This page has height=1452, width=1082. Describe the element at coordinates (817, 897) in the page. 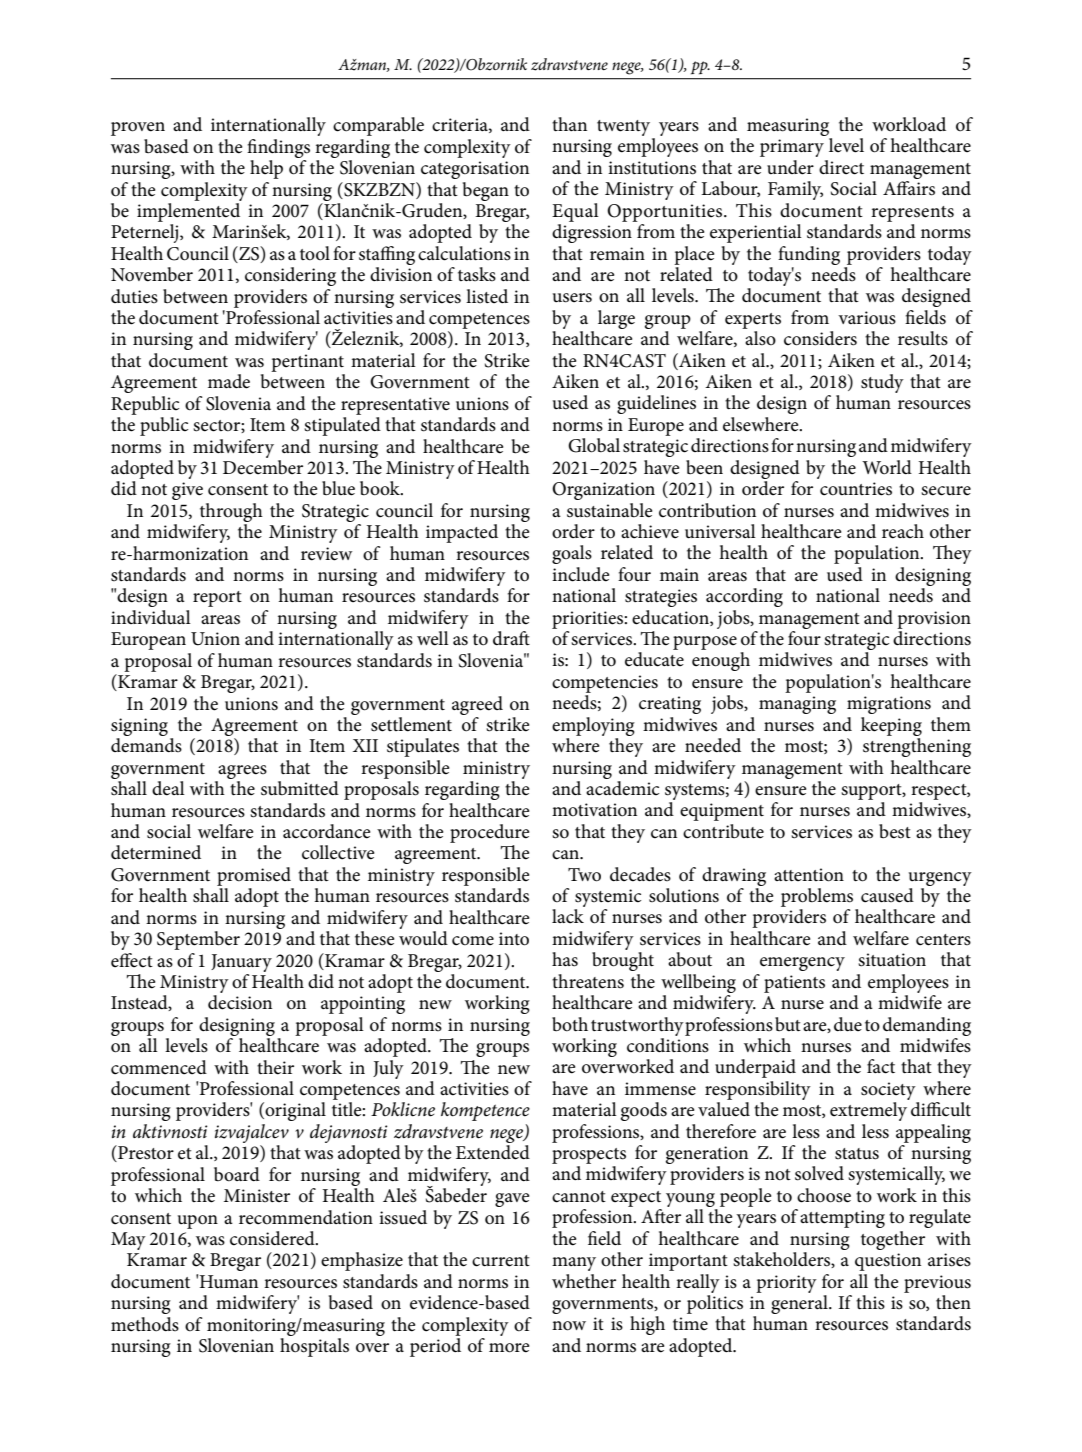

I see `problems` at that location.
